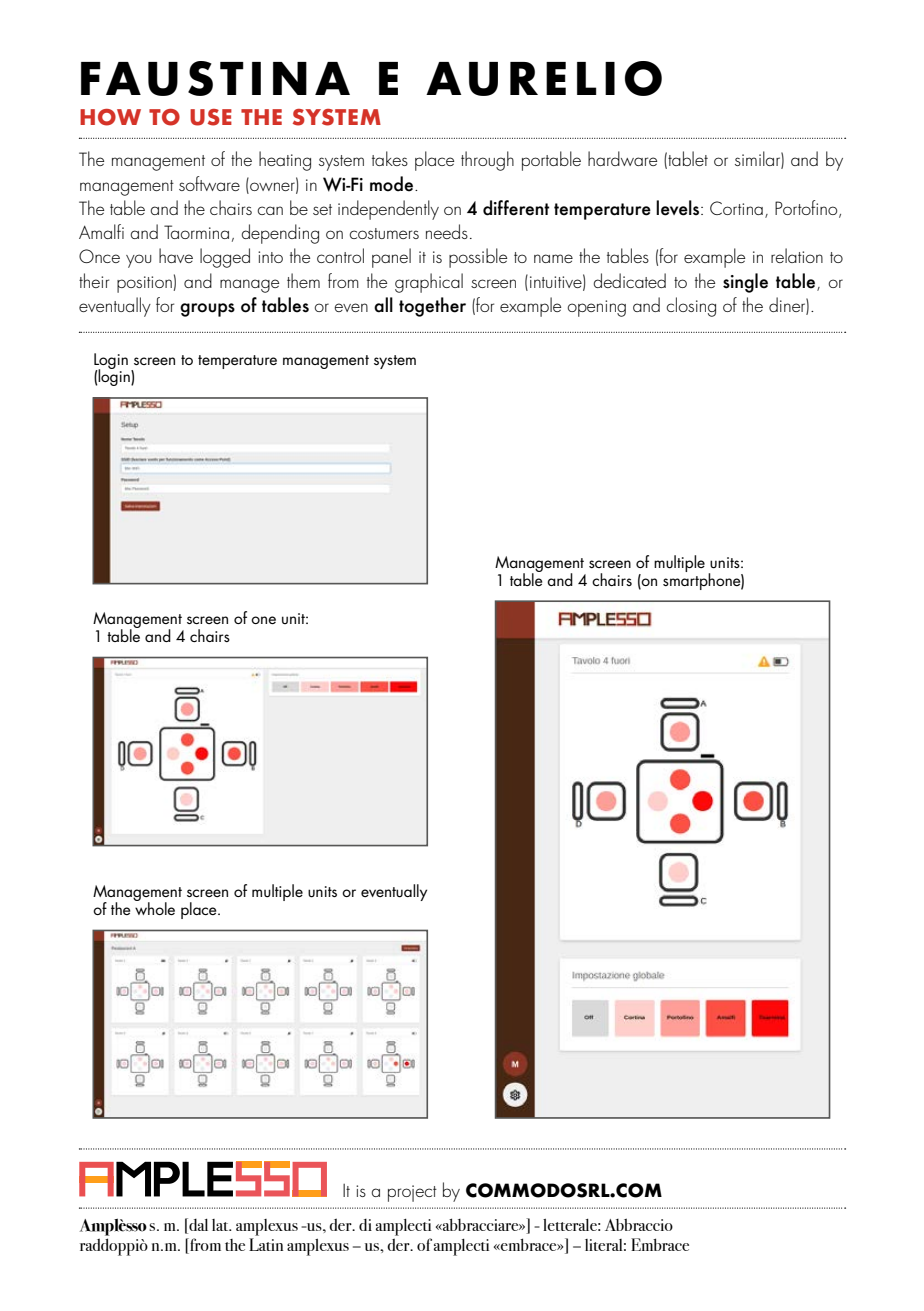 This page has width=924, height=1311. I want to click on closing, so click(691, 307).
